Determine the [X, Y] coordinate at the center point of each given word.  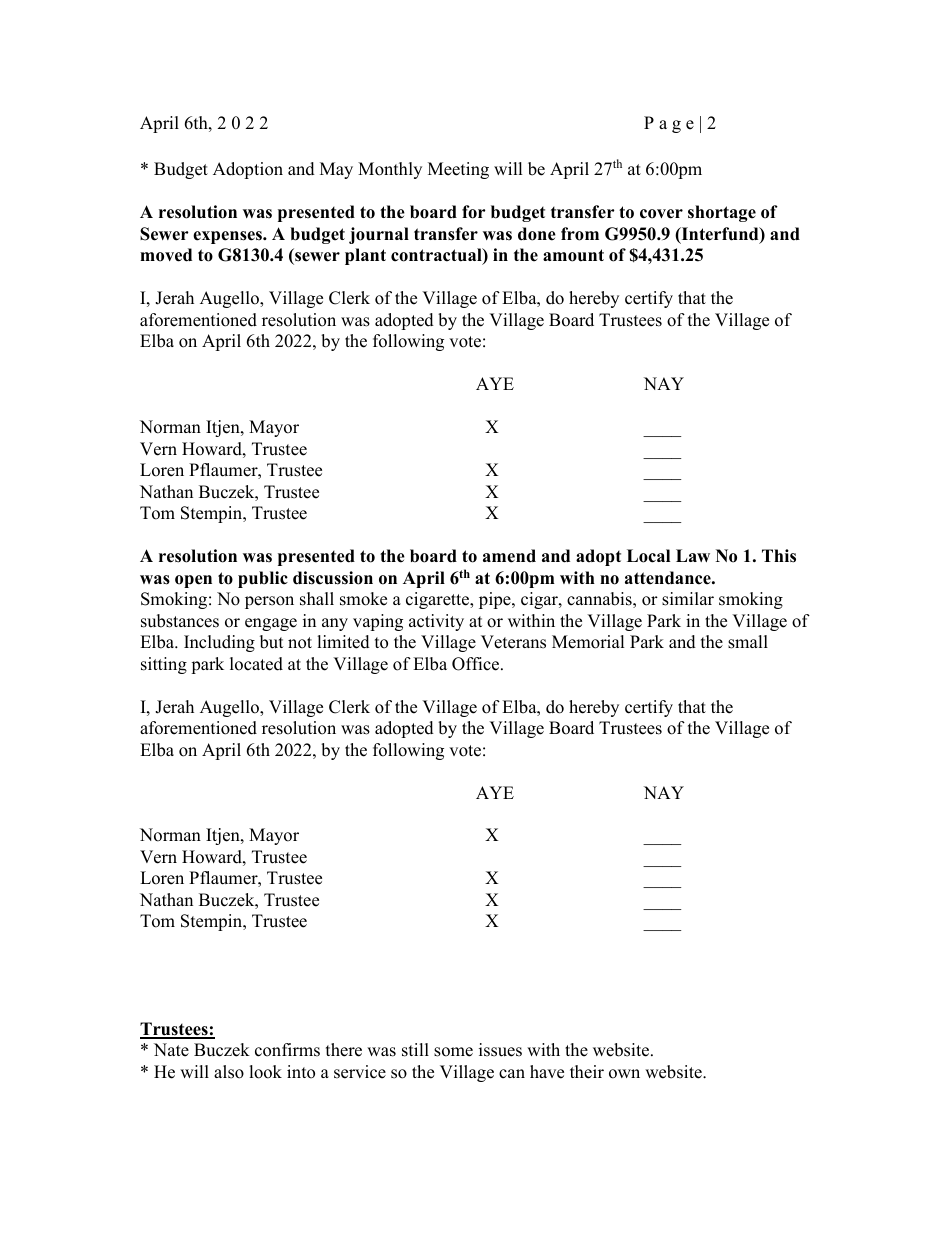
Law [693, 555]
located [256, 664]
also [229, 1072]
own [624, 1074]
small [748, 642]
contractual [437, 256]
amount [573, 255]
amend [509, 556]
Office [477, 664]
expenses [228, 237]
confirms [287, 1050]
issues [500, 1050]
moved [166, 255]
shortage [722, 213]
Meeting [458, 170]
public [263, 579]
